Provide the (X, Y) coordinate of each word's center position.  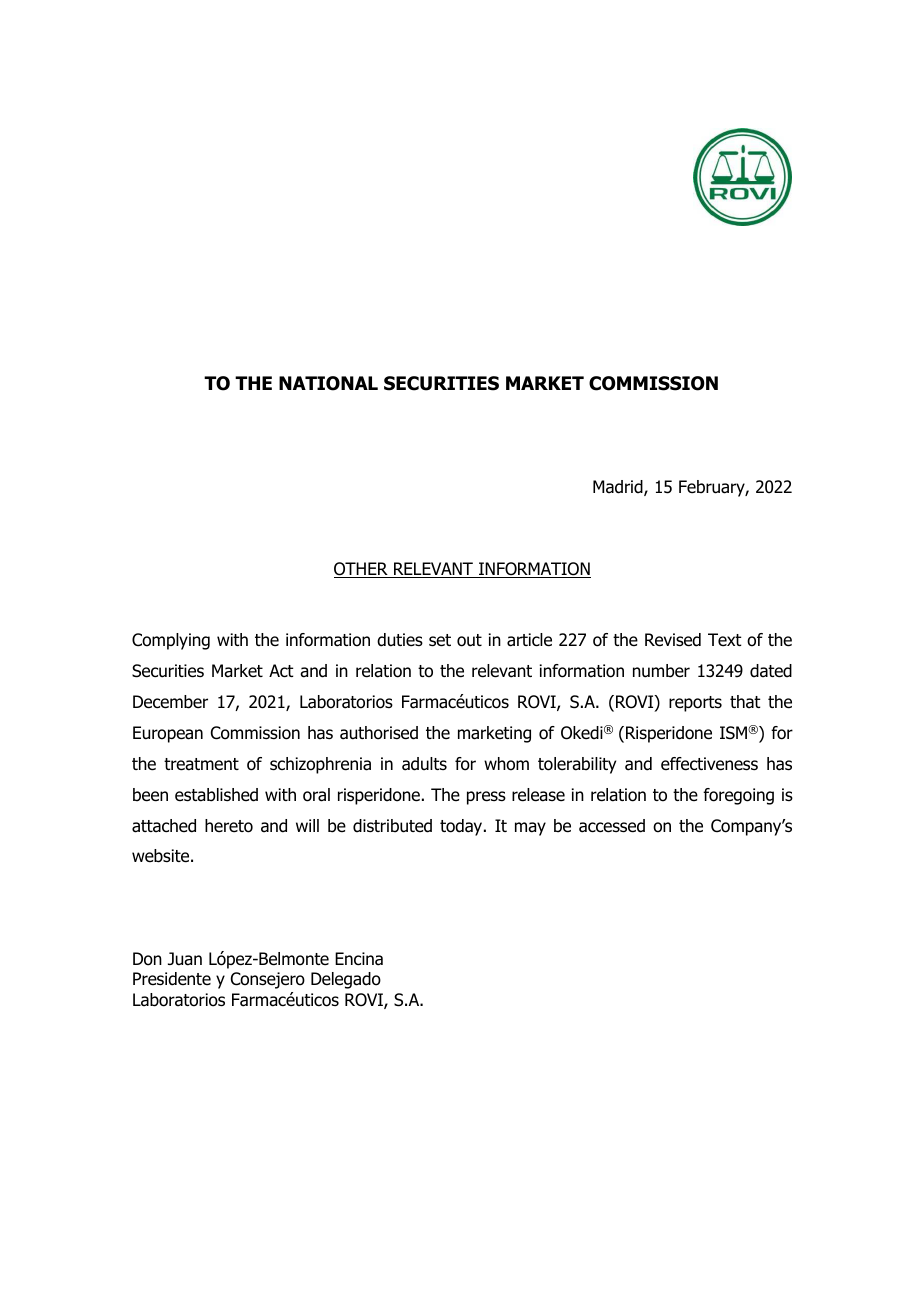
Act (281, 670)
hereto (229, 826)
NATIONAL (328, 383)
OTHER (362, 570)
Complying (171, 641)
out (469, 640)
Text (725, 640)
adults (424, 764)
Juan (185, 959)
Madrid (619, 488)
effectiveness (709, 764)
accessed (612, 826)
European (168, 734)
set (440, 640)
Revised (673, 640)
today (462, 827)
